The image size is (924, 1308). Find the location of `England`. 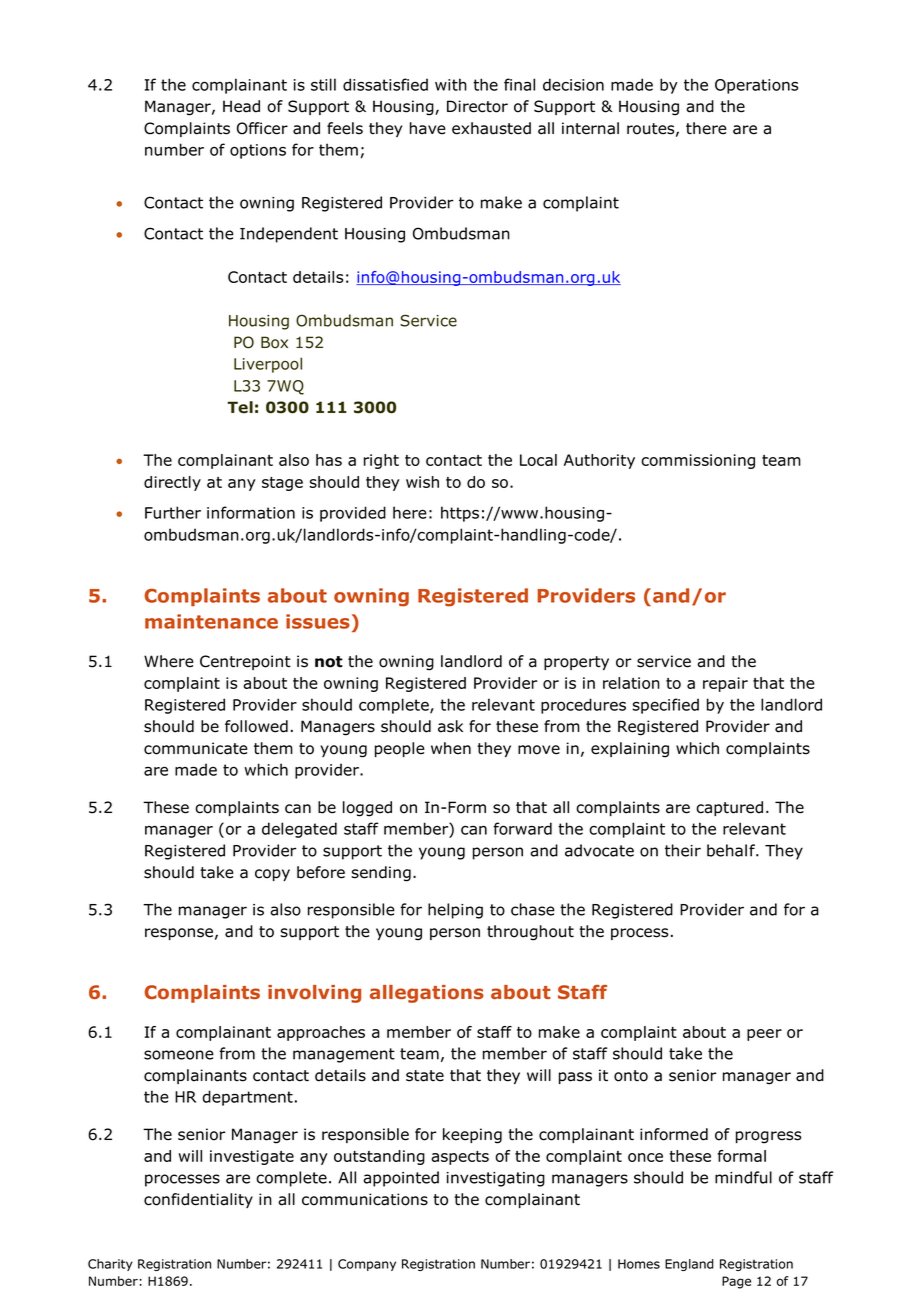

England is located at coordinates (689, 1265).
